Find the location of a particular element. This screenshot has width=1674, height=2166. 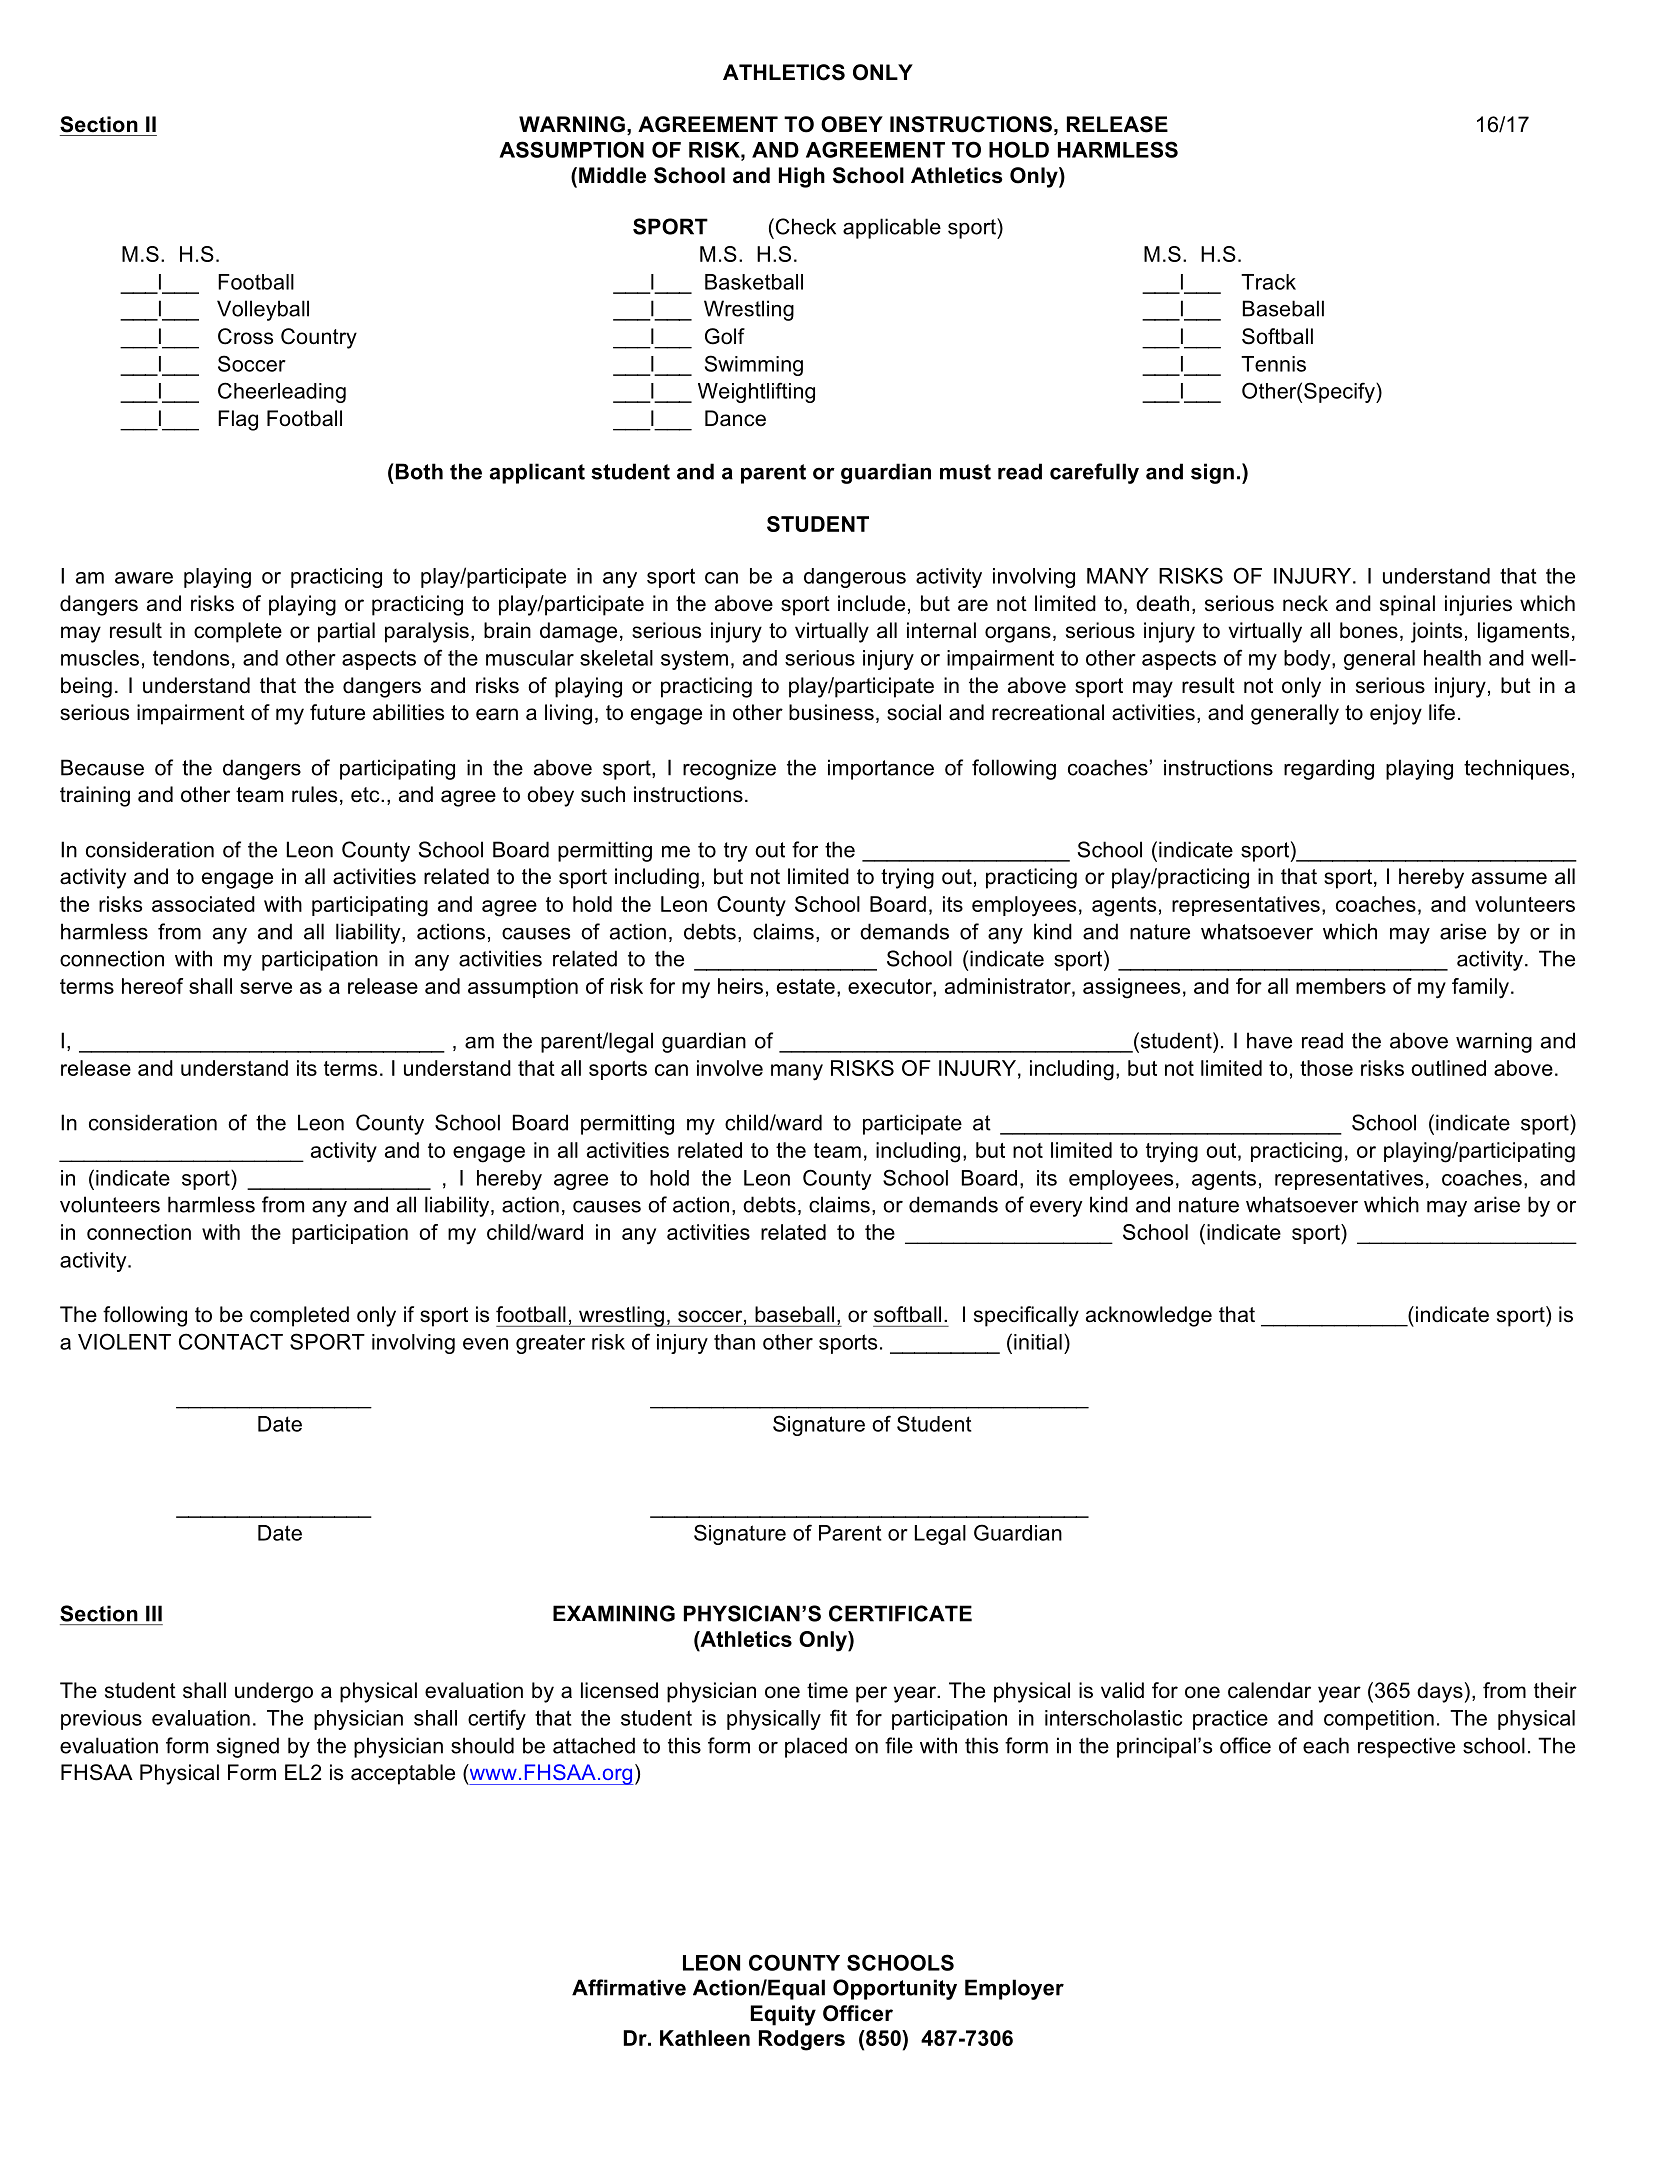

CONTACT is located at coordinates (231, 1341).
